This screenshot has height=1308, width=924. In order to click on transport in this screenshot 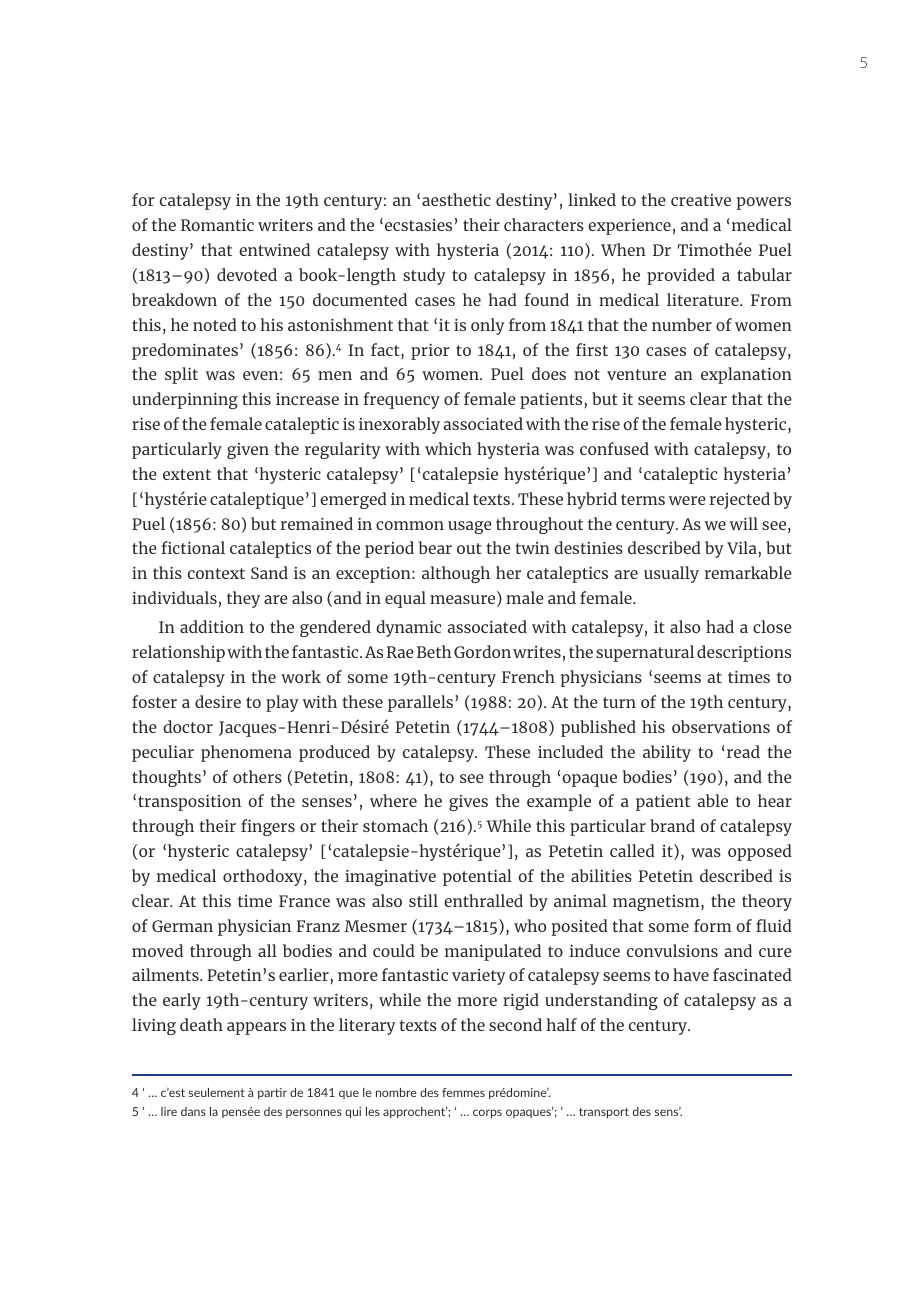, I will do `click(604, 1112)`.
